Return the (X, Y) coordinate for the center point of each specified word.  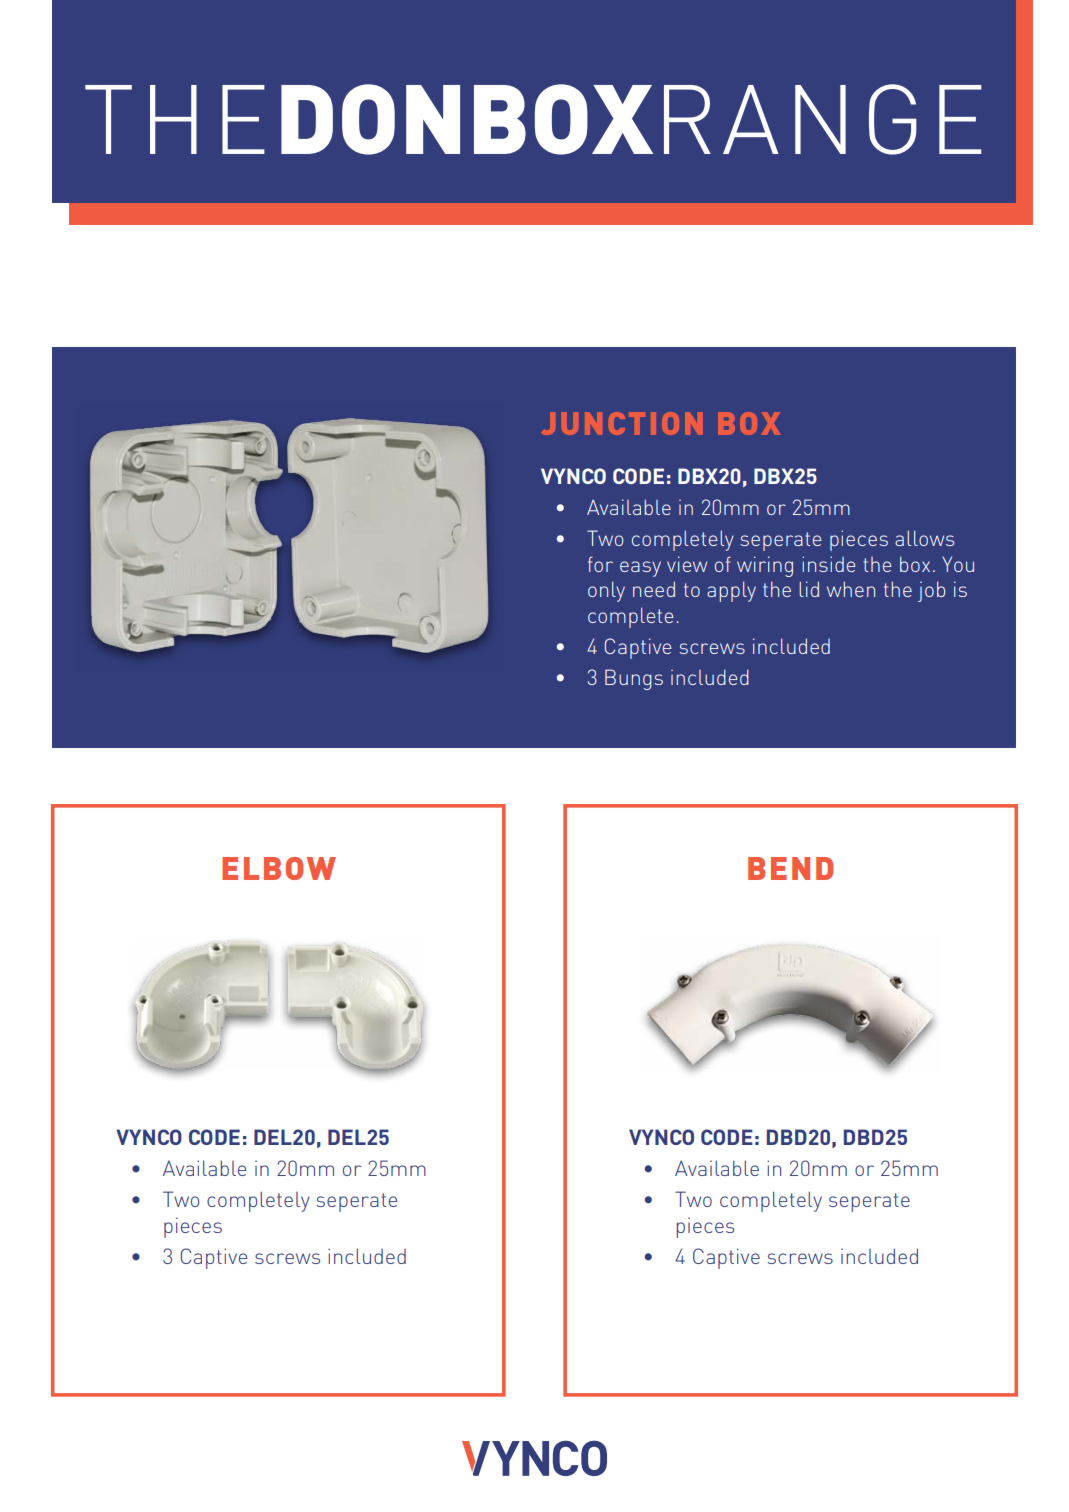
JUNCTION (622, 423)
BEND (790, 868)
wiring (765, 566)
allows (924, 538)
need (654, 589)
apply (731, 591)
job (931, 591)
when (851, 589)
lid (809, 589)
